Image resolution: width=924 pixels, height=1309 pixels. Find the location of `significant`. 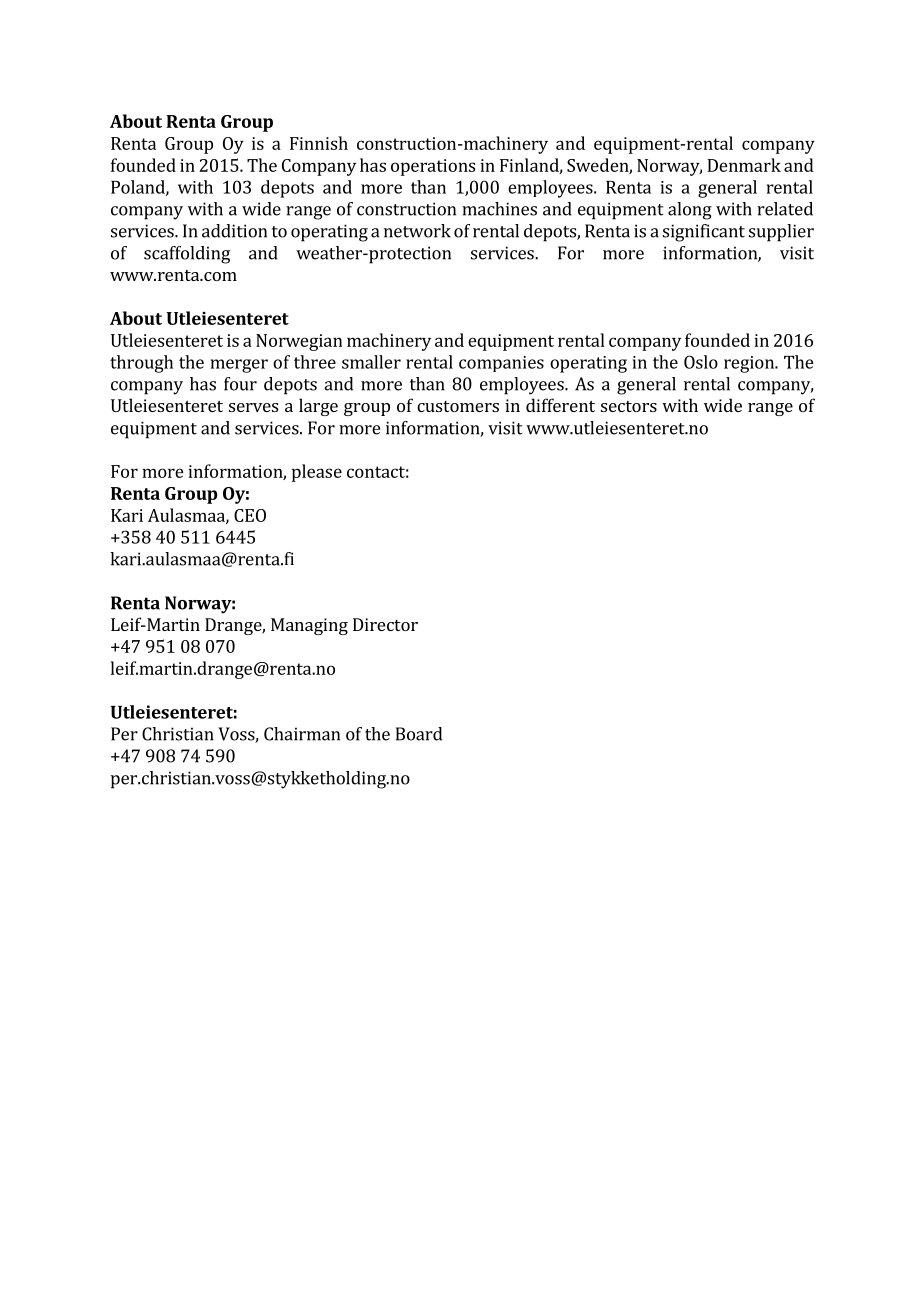

significant is located at coordinates (704, 233).
